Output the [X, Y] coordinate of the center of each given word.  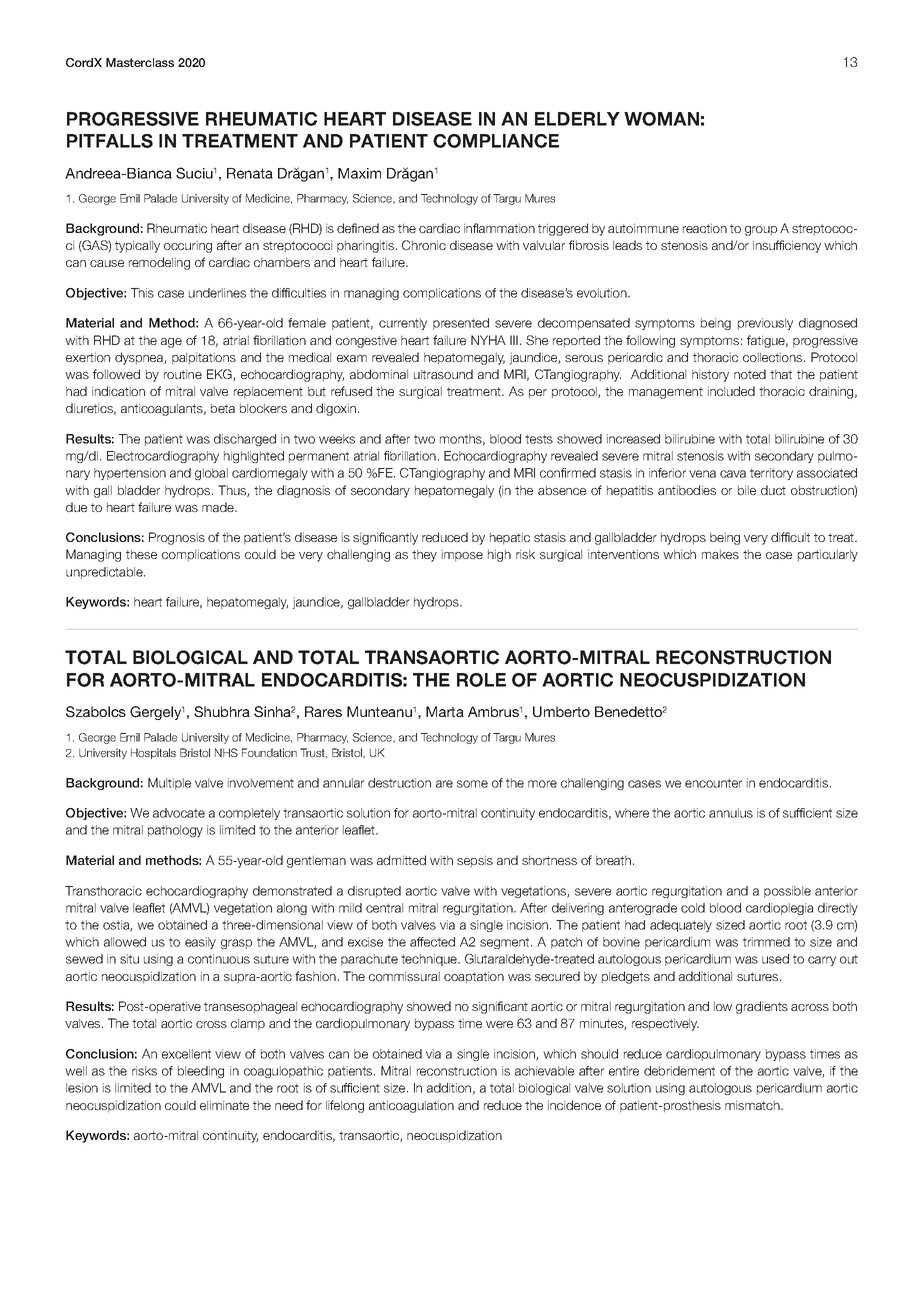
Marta [445, 711]
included [731, 391]
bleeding [201, 1072]
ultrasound [443, 374]
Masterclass [140, 62]
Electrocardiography [163, 457]
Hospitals [153, 753]
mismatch [753, 1105]
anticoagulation [411, 1106]
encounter [713, 783]
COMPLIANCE [496, 141]
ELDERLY [577, 119]
